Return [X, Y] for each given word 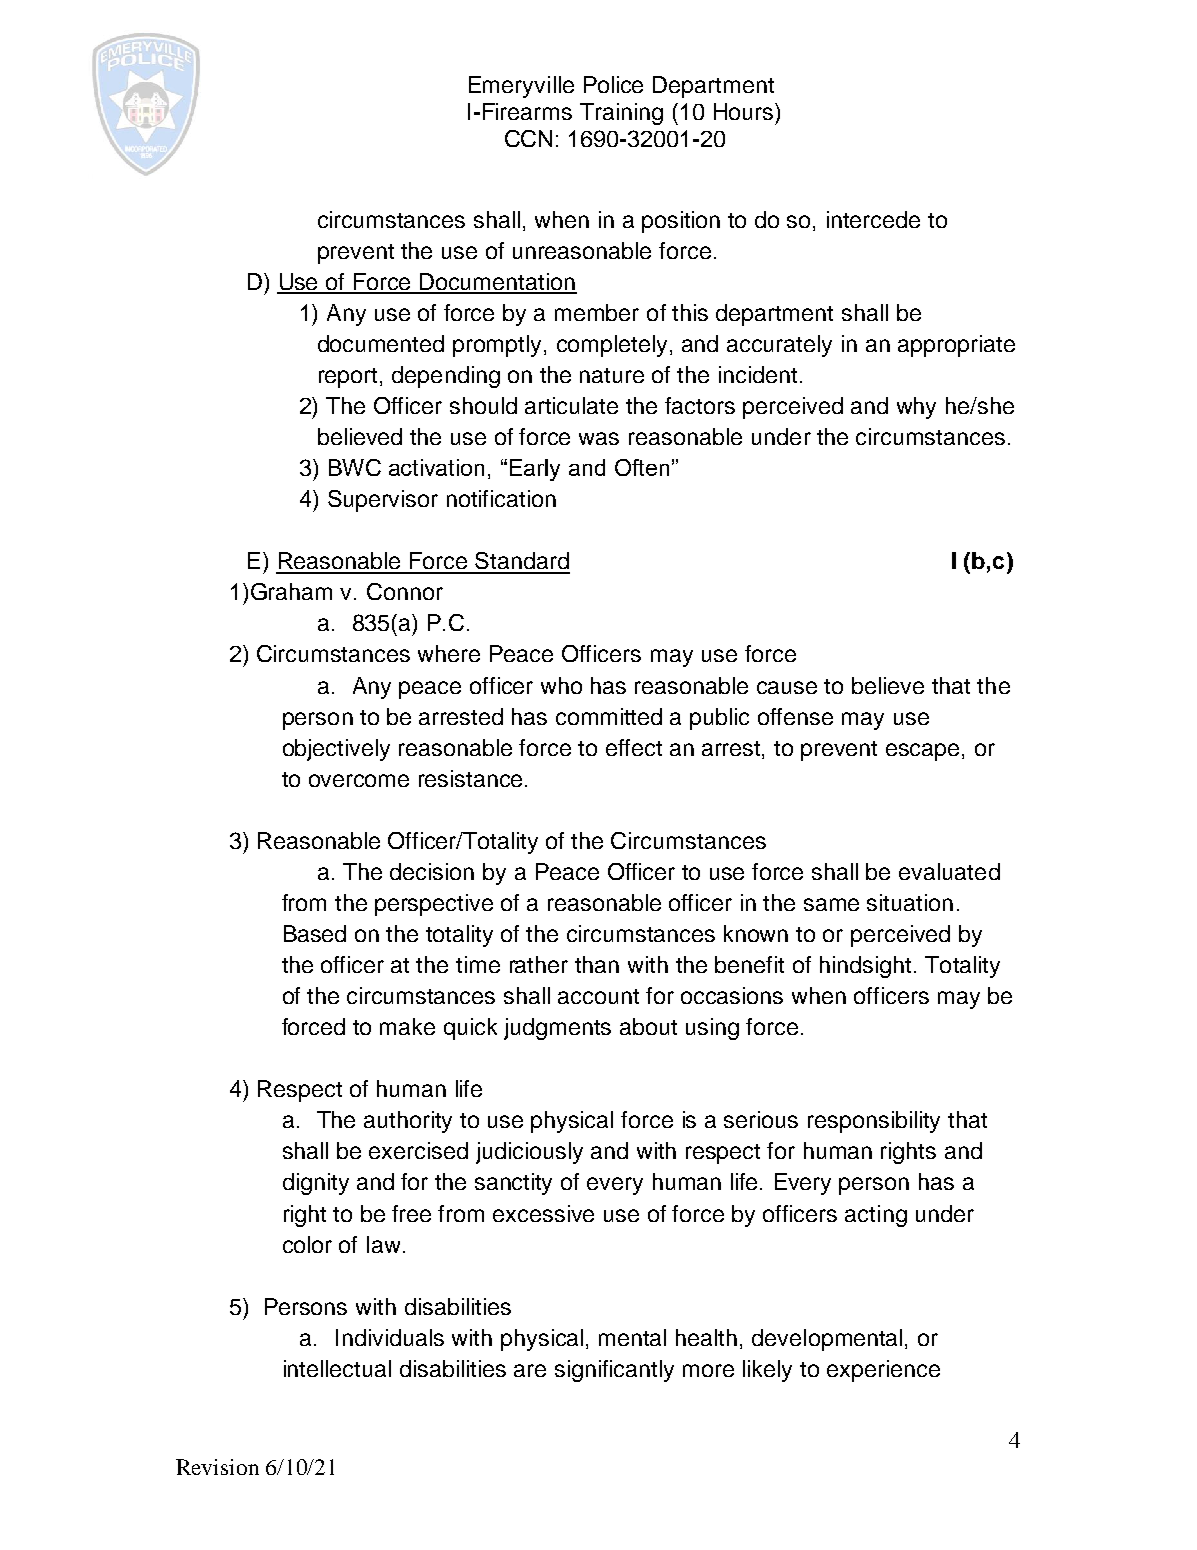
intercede [873, 219]
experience [883, 1371]
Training [621, 114]
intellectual [337, 1368]
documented [381, 343]
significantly [614, 1371]
